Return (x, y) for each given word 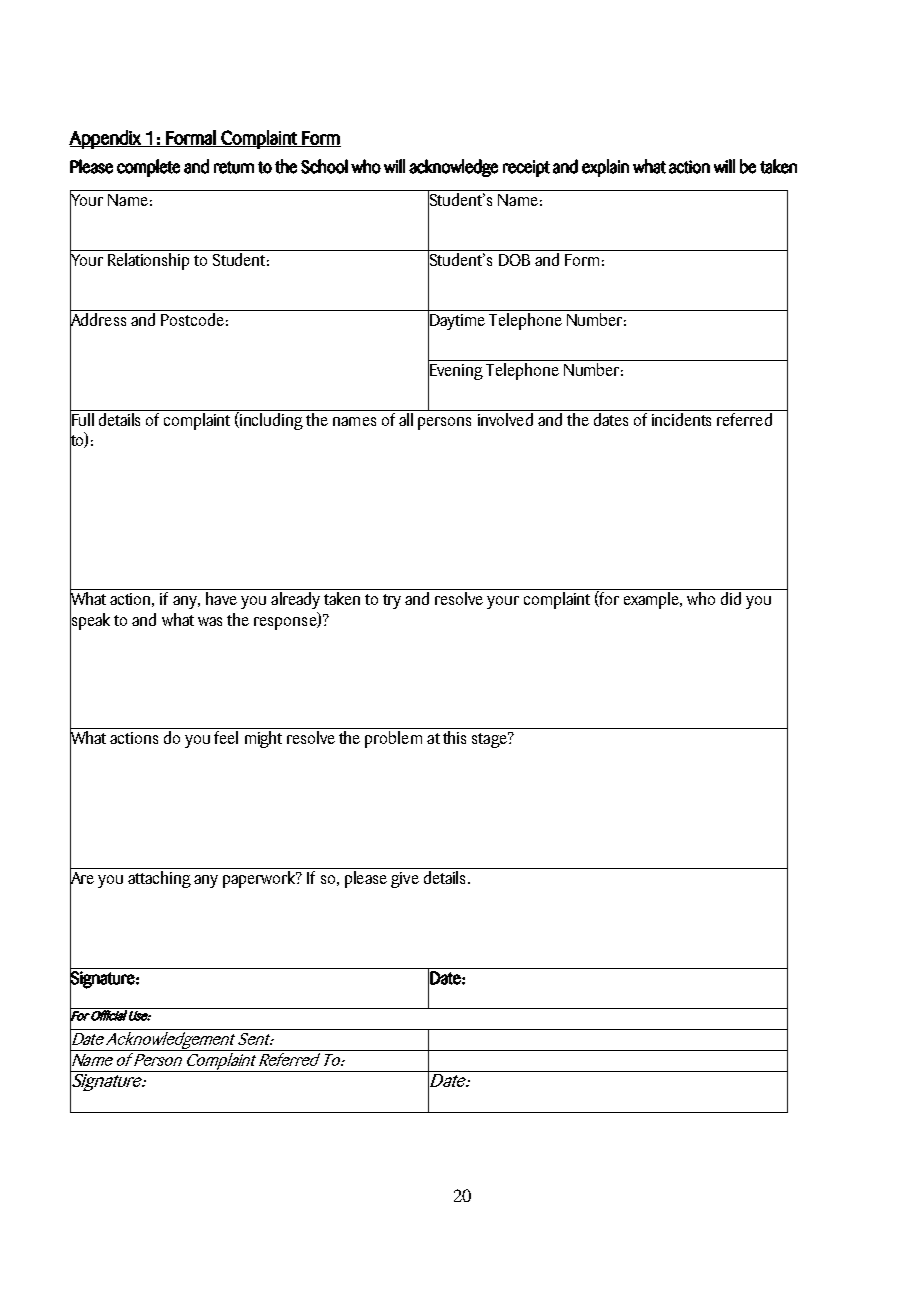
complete (148, 168)
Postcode (192, 319)
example (653, 600)
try (392, 601)
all (406, 419)
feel (226, 737)
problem (393, 739)
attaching (159, 879)
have (221, 598)
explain (605, 168)
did (731, 598)
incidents (681, 419)
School (324, 166)
